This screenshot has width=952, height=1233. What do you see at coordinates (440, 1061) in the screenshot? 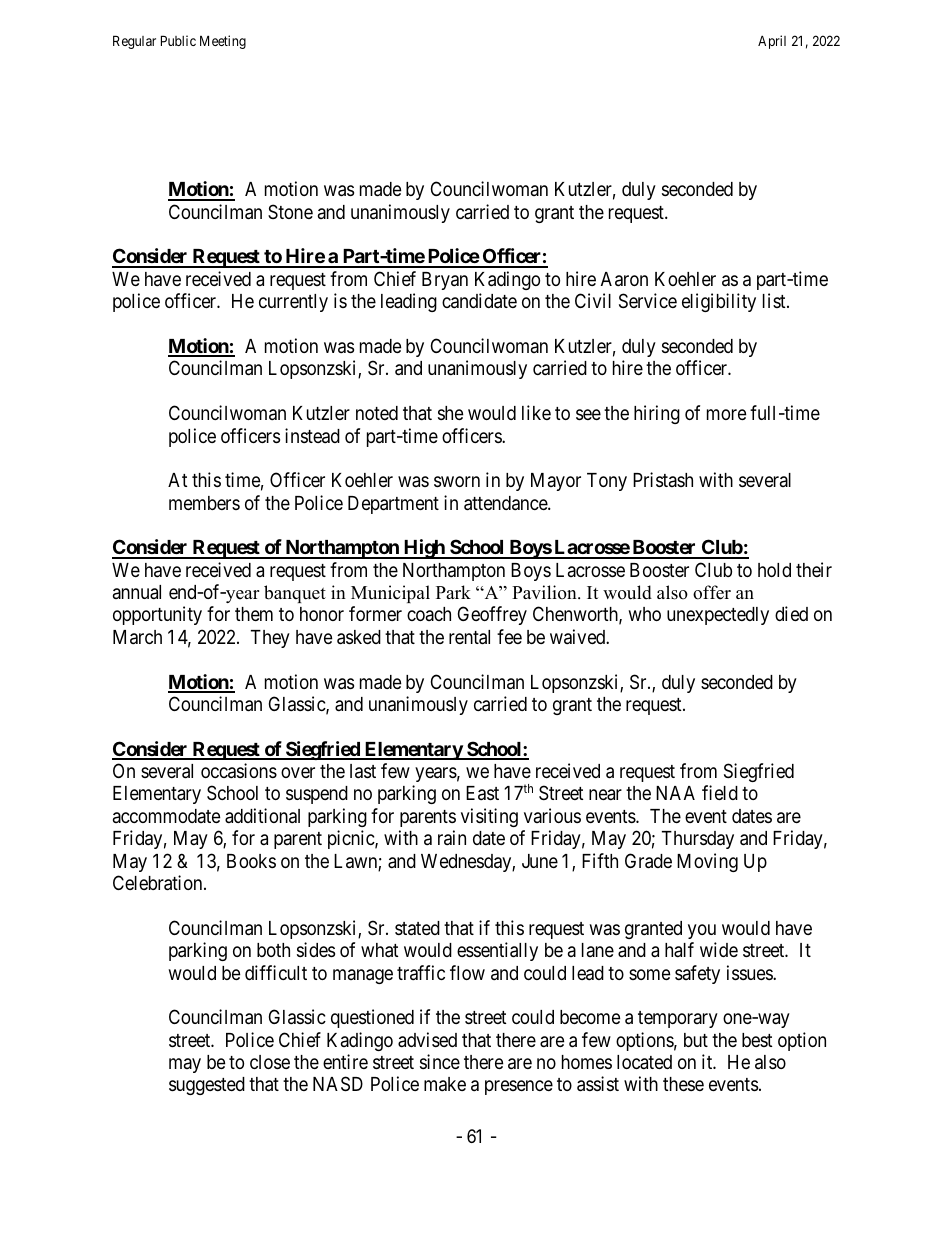
I see `since` at bounding box center [440, 1061].
